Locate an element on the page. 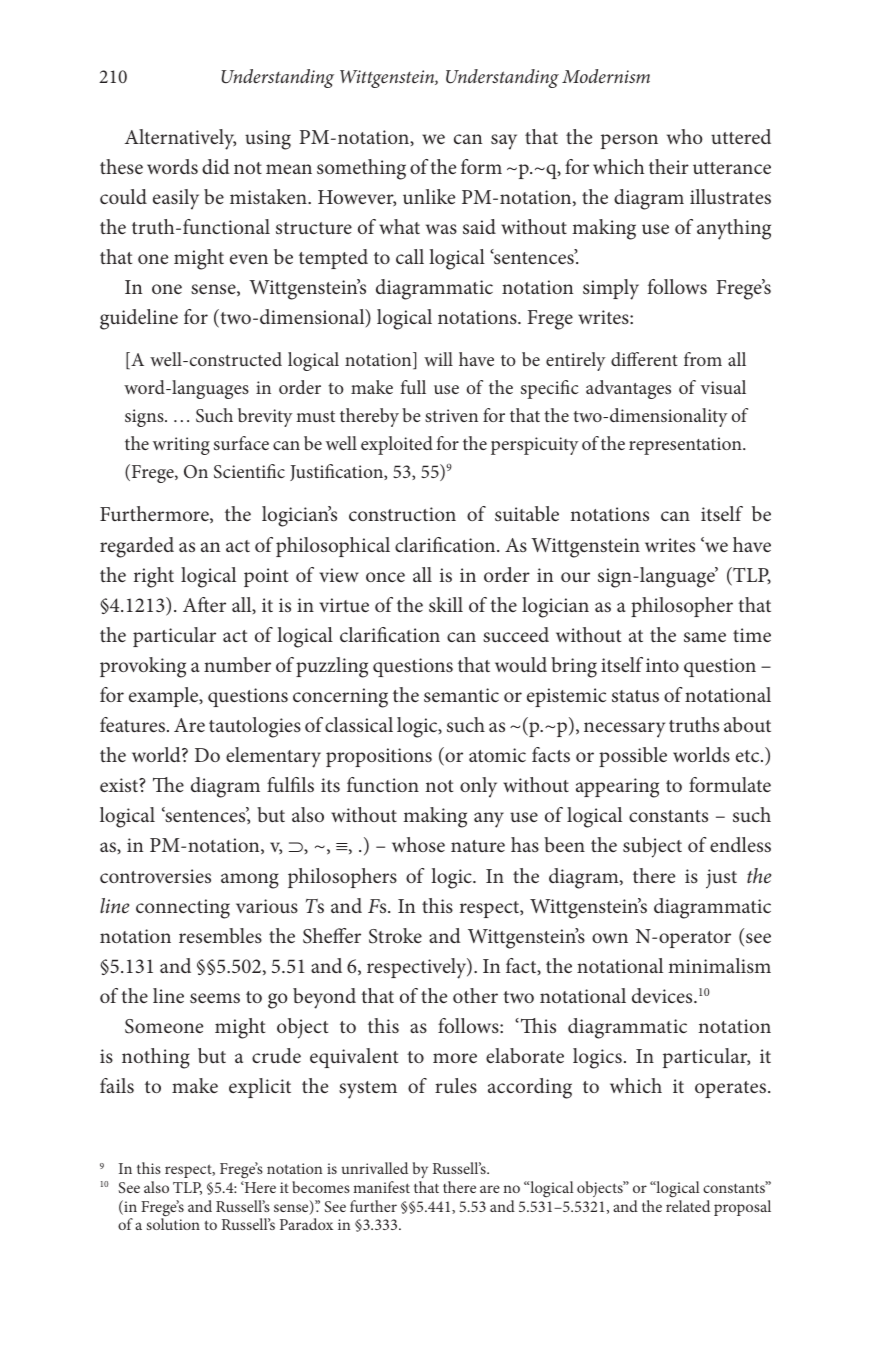  manifest is located at coordinates (381, 1187).
